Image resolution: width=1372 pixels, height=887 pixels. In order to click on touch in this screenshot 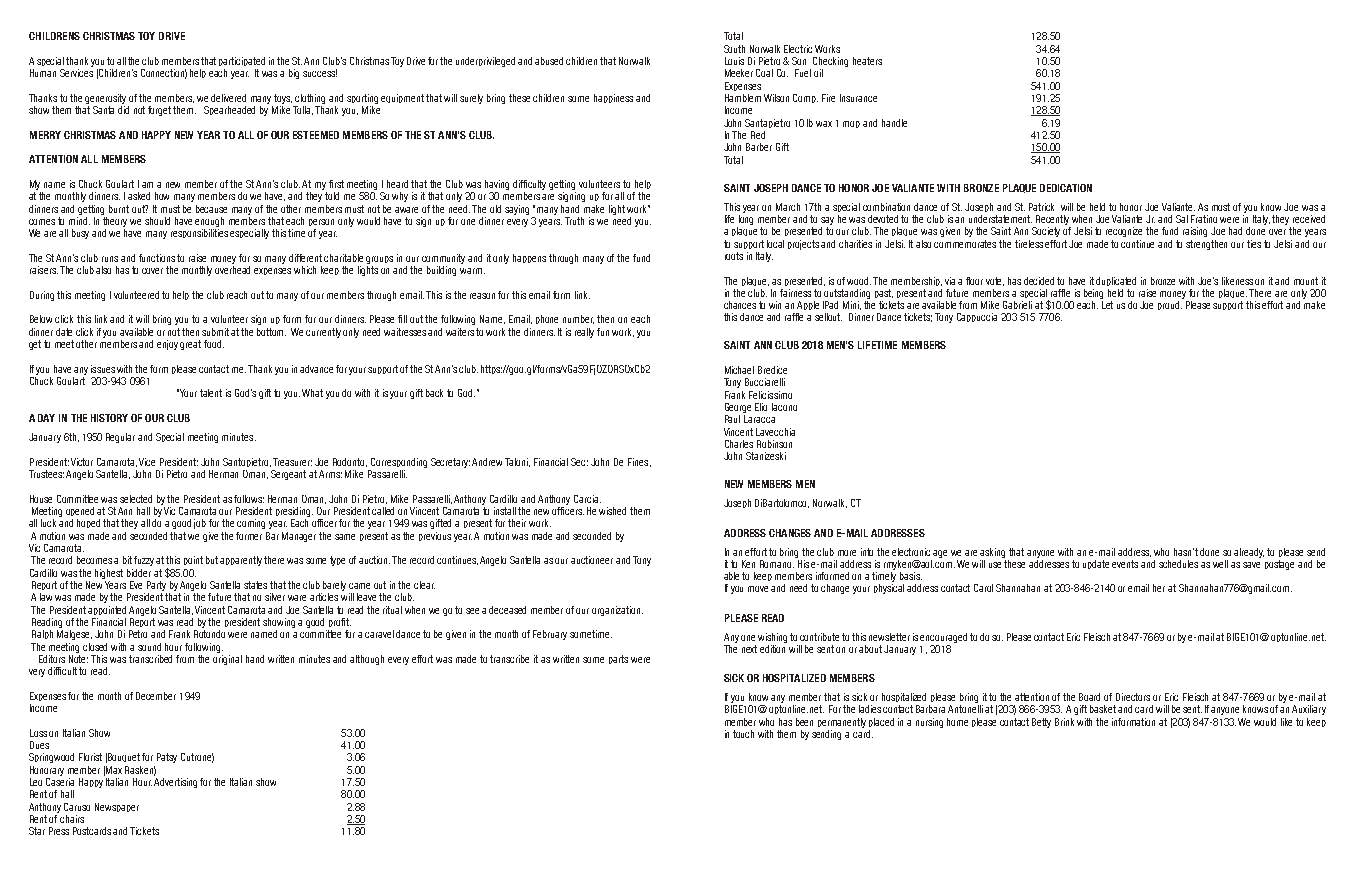, I will do `click(743, 734)`.
